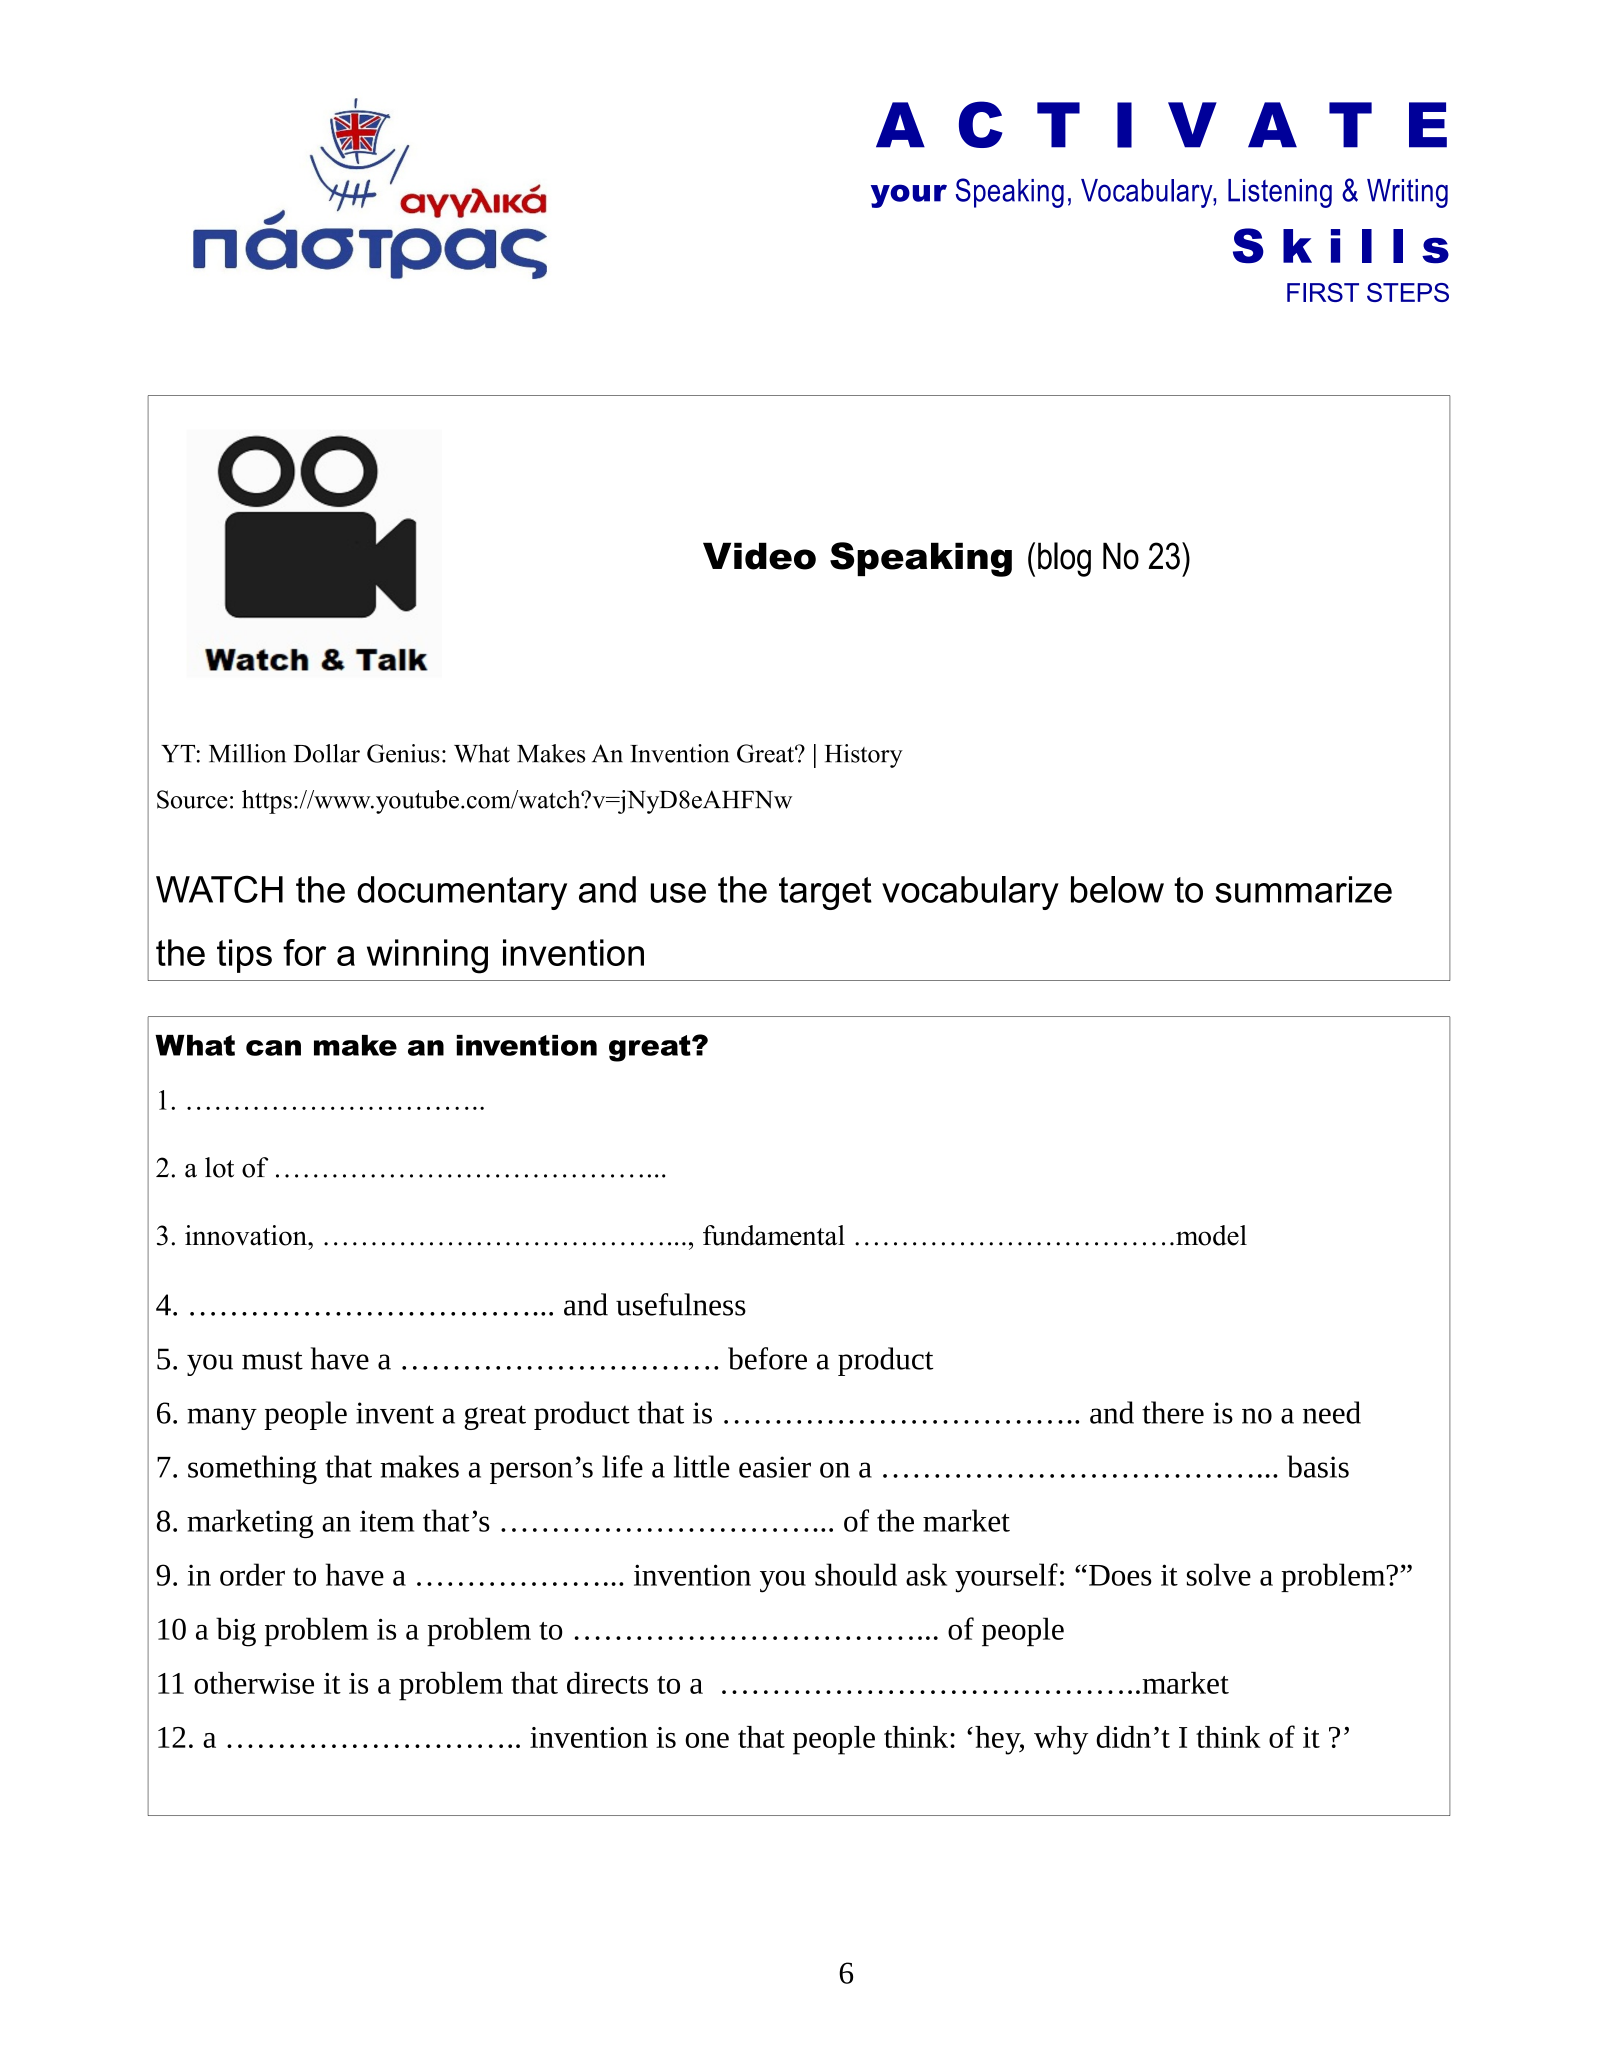 The image size is (1598, 2068). What do you see at coordinates (1211, 1235) in the document?
I see `model` at bounding box center [1211, 1235].
